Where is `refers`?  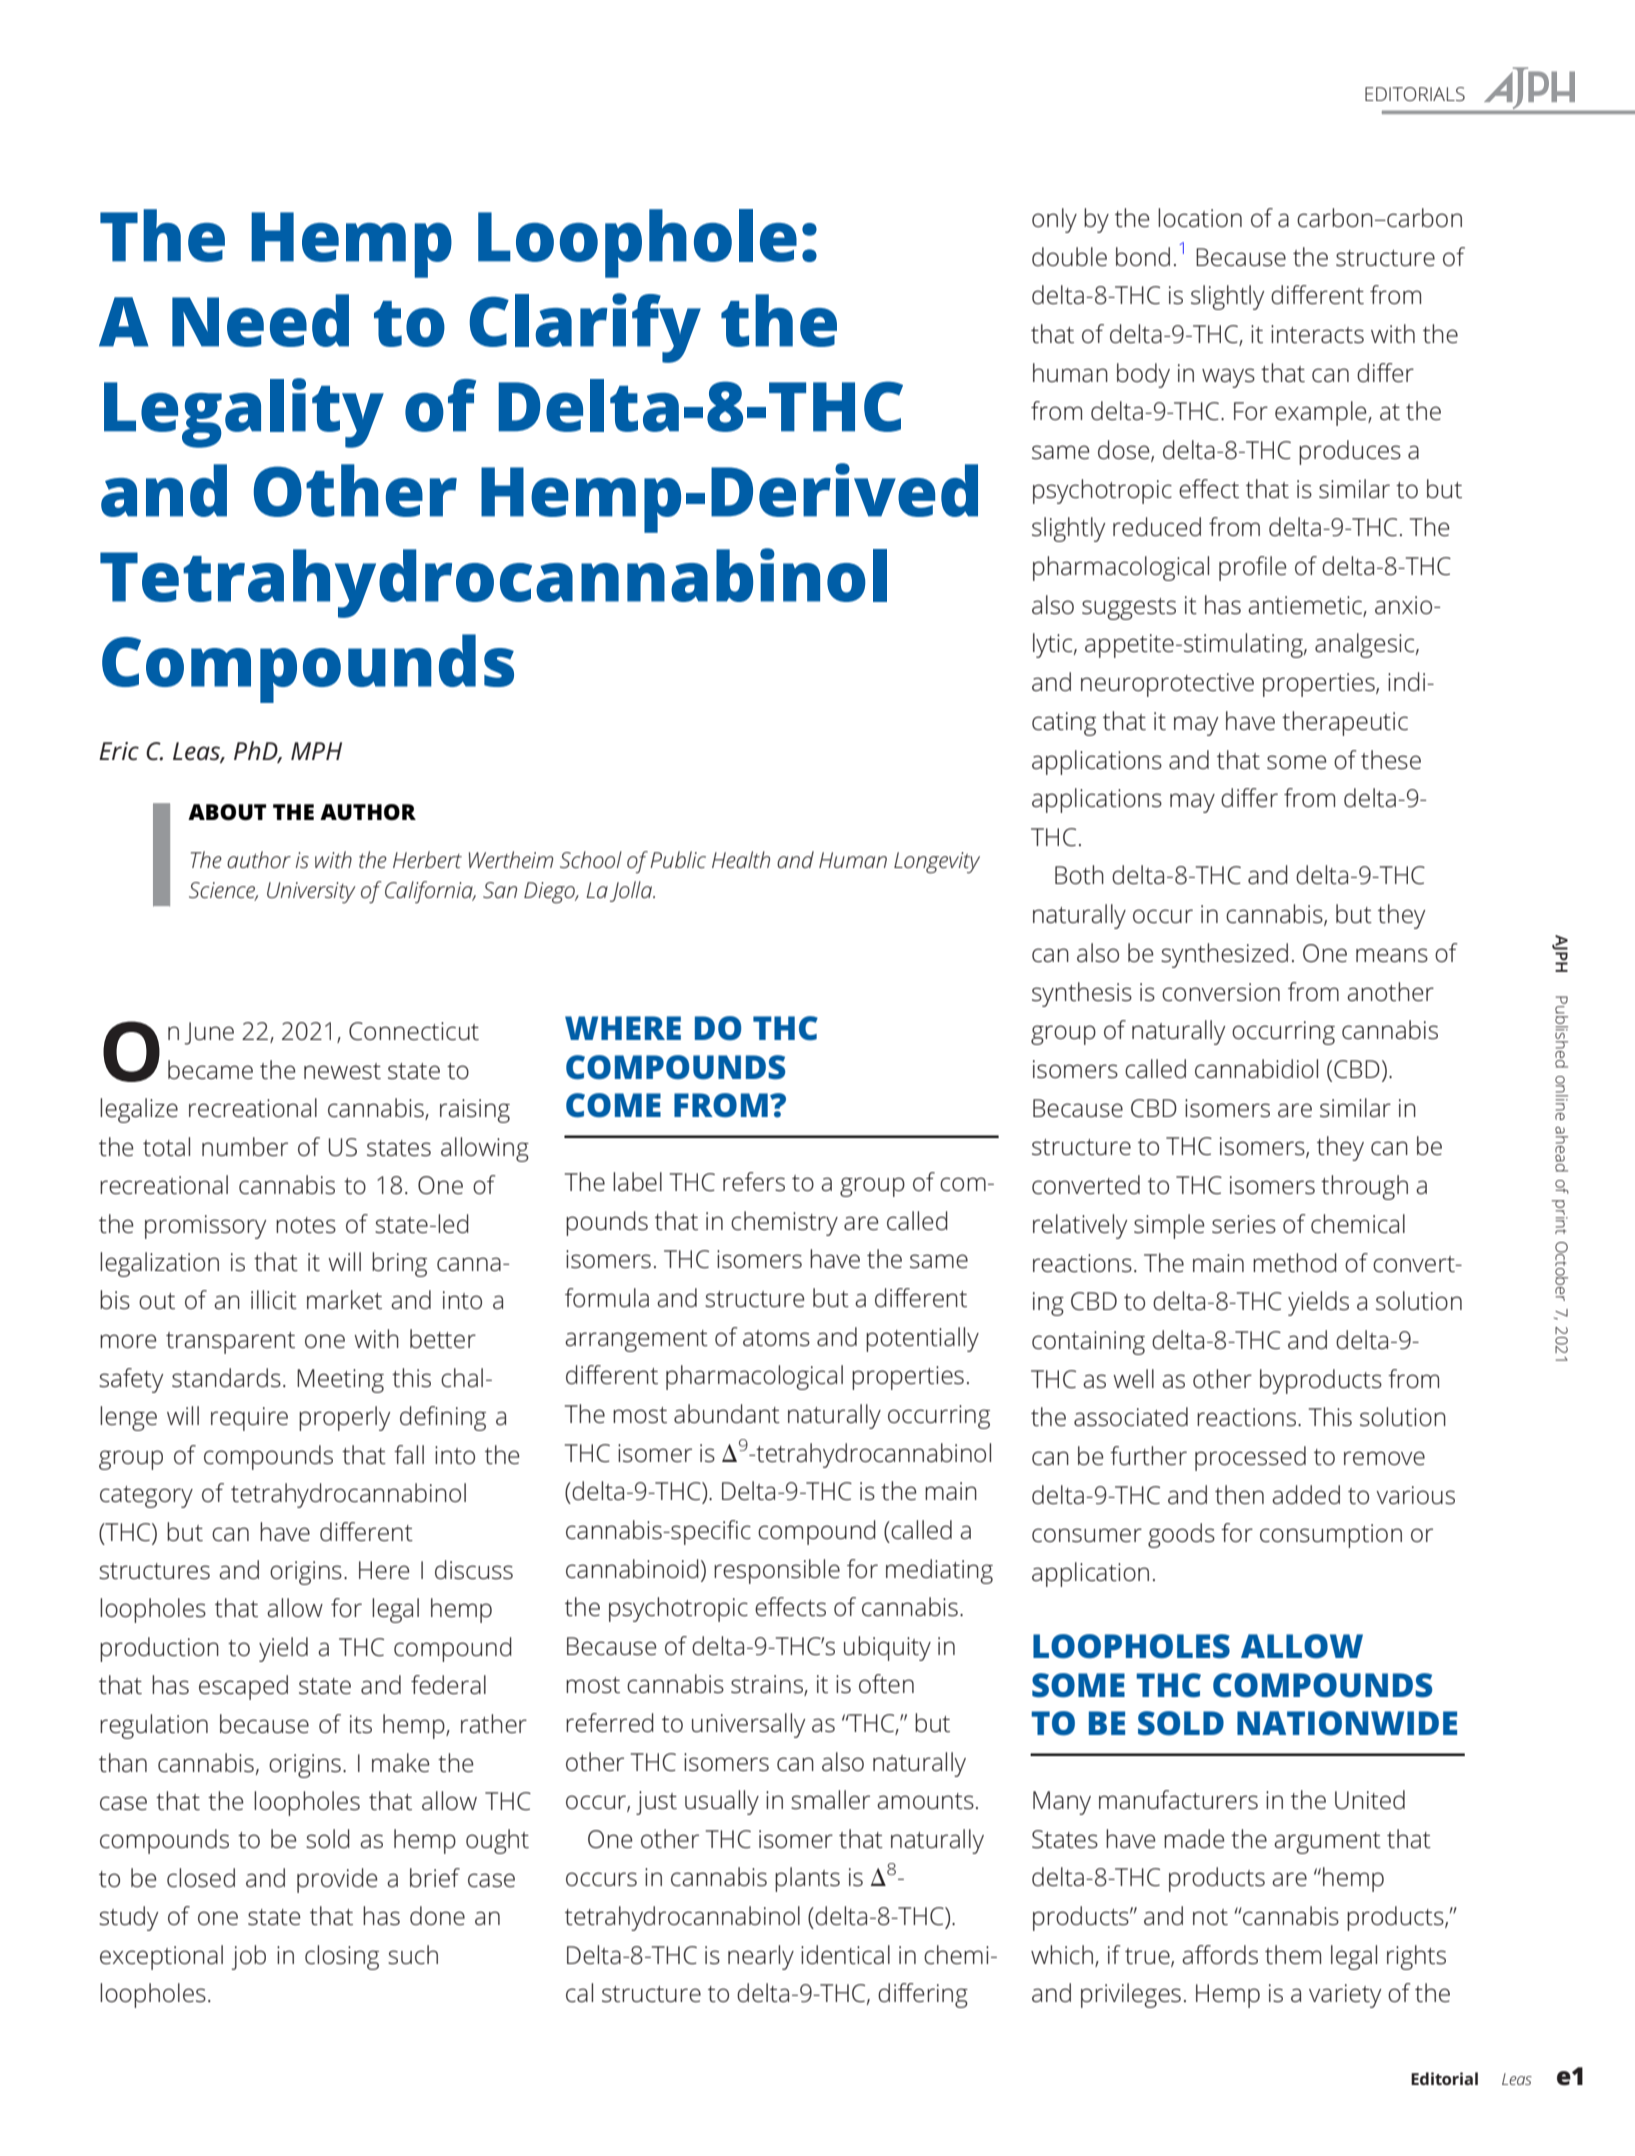 refers is located at coordinates (754, 1182).
